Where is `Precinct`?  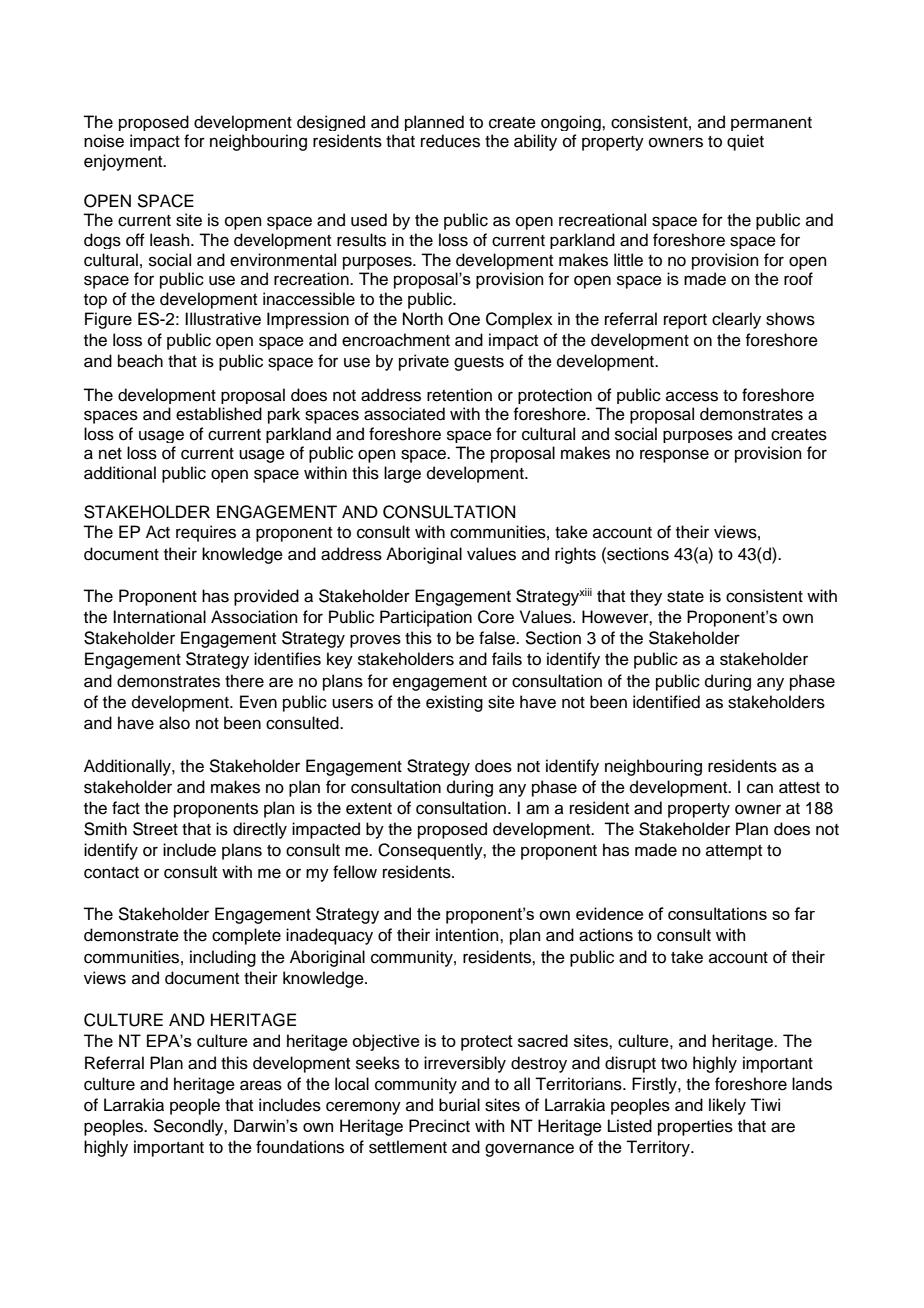
Precinct is located at coordinates (439, 1126).
